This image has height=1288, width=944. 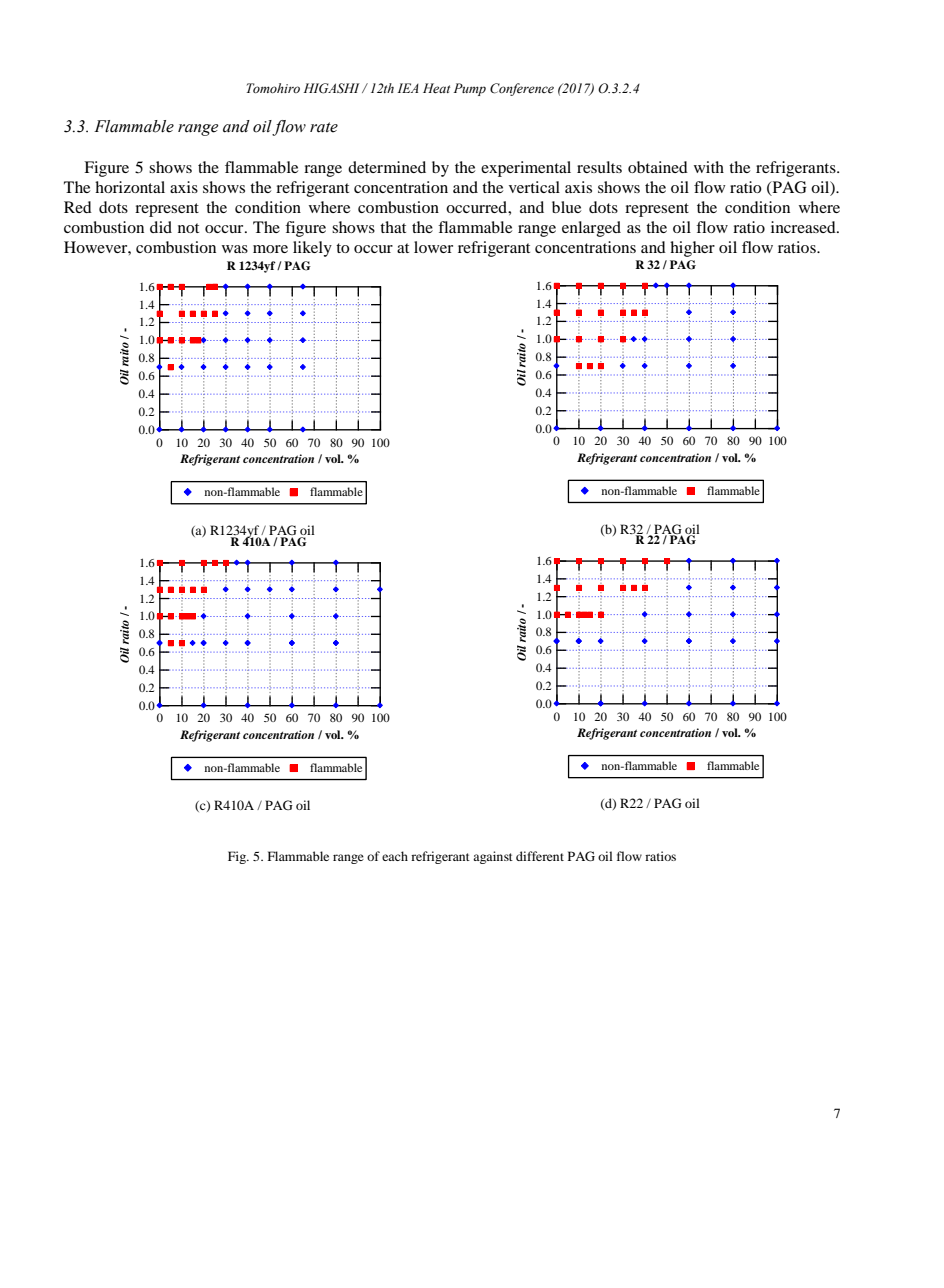 I want to click on different, so click(x=540, y=856).
